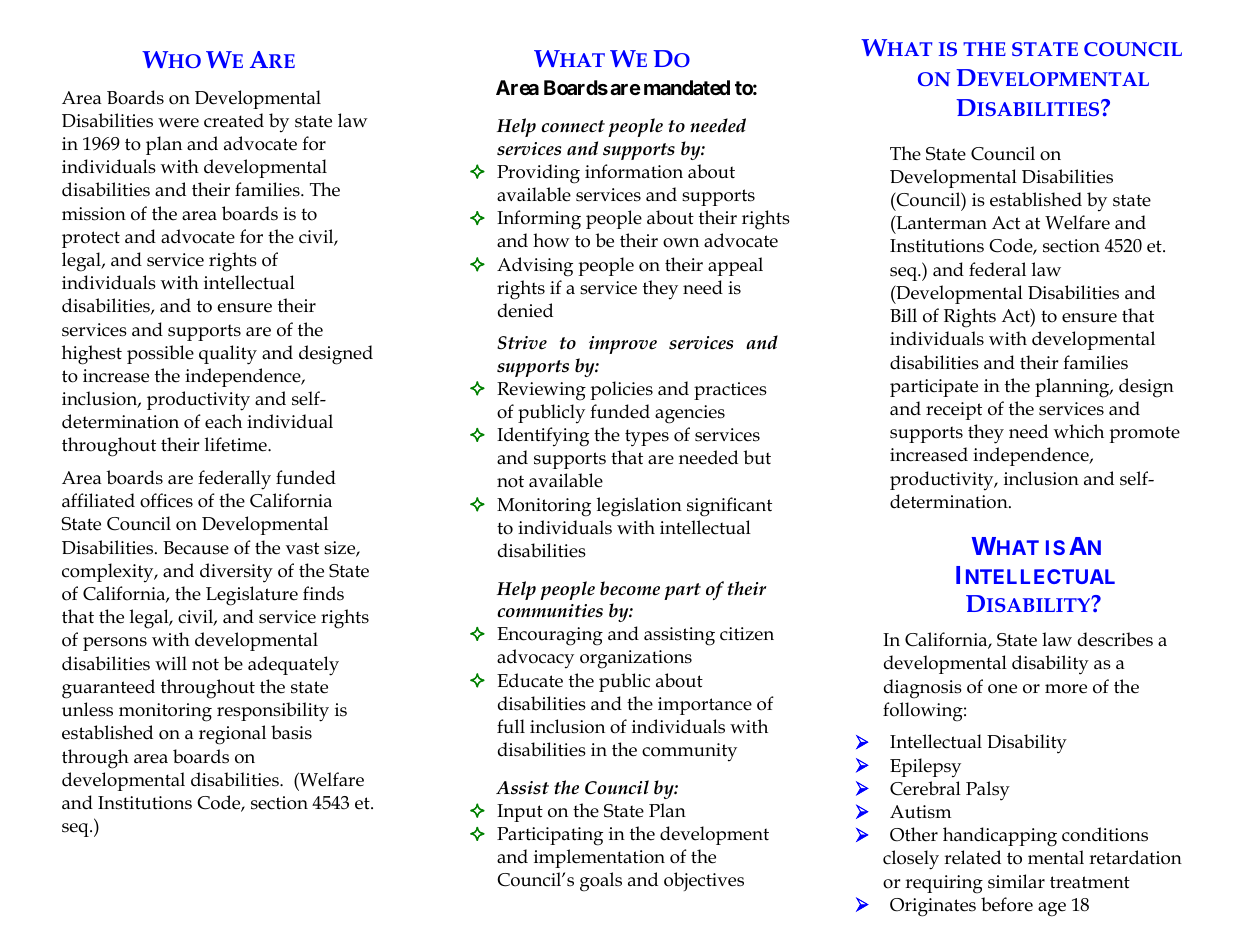 Image resolution: width=1233 pixels, height=952 pixels. I want to click on organizations, so click(636, 659).
